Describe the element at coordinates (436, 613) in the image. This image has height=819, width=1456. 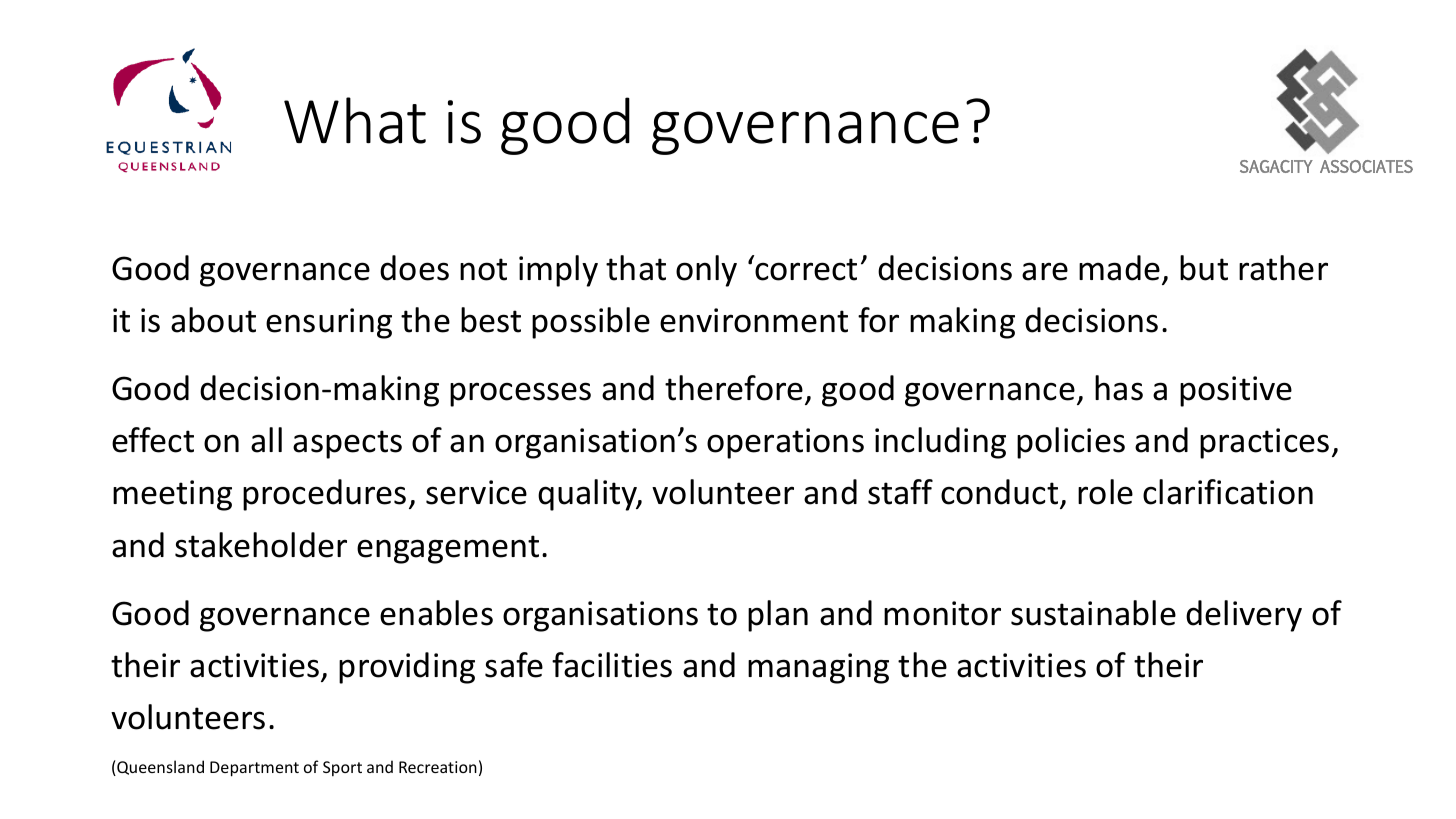
I see `enables` at that location.
